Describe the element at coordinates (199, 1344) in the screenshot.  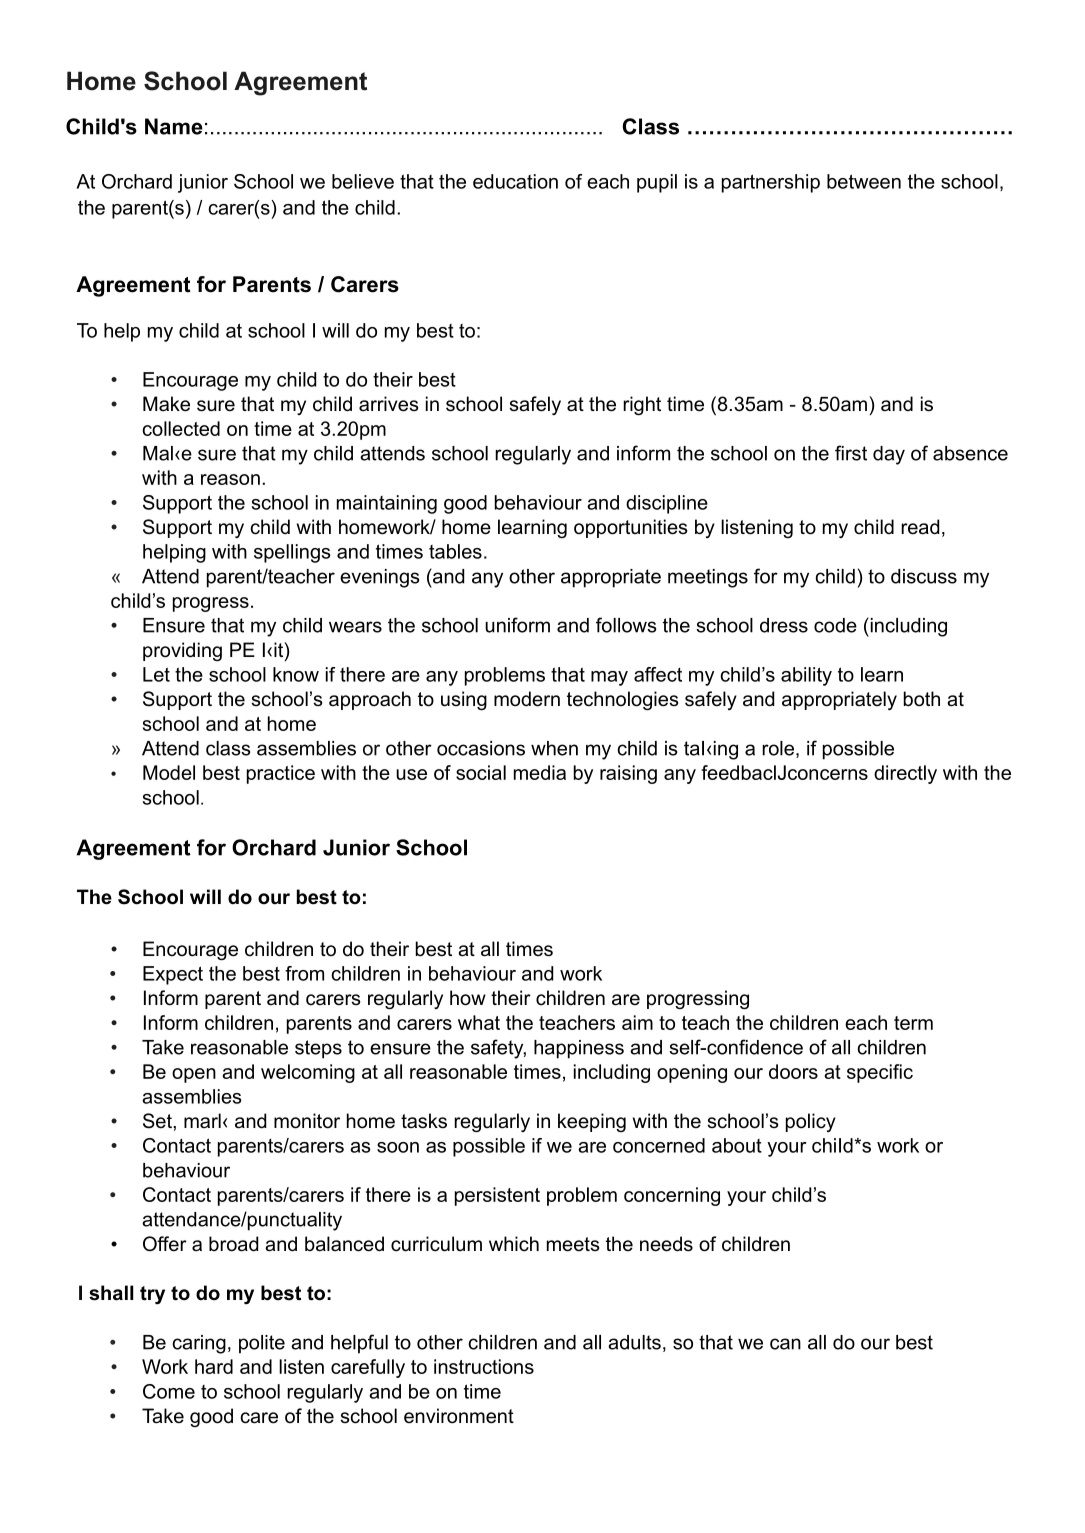
I see `caring` at that location.
